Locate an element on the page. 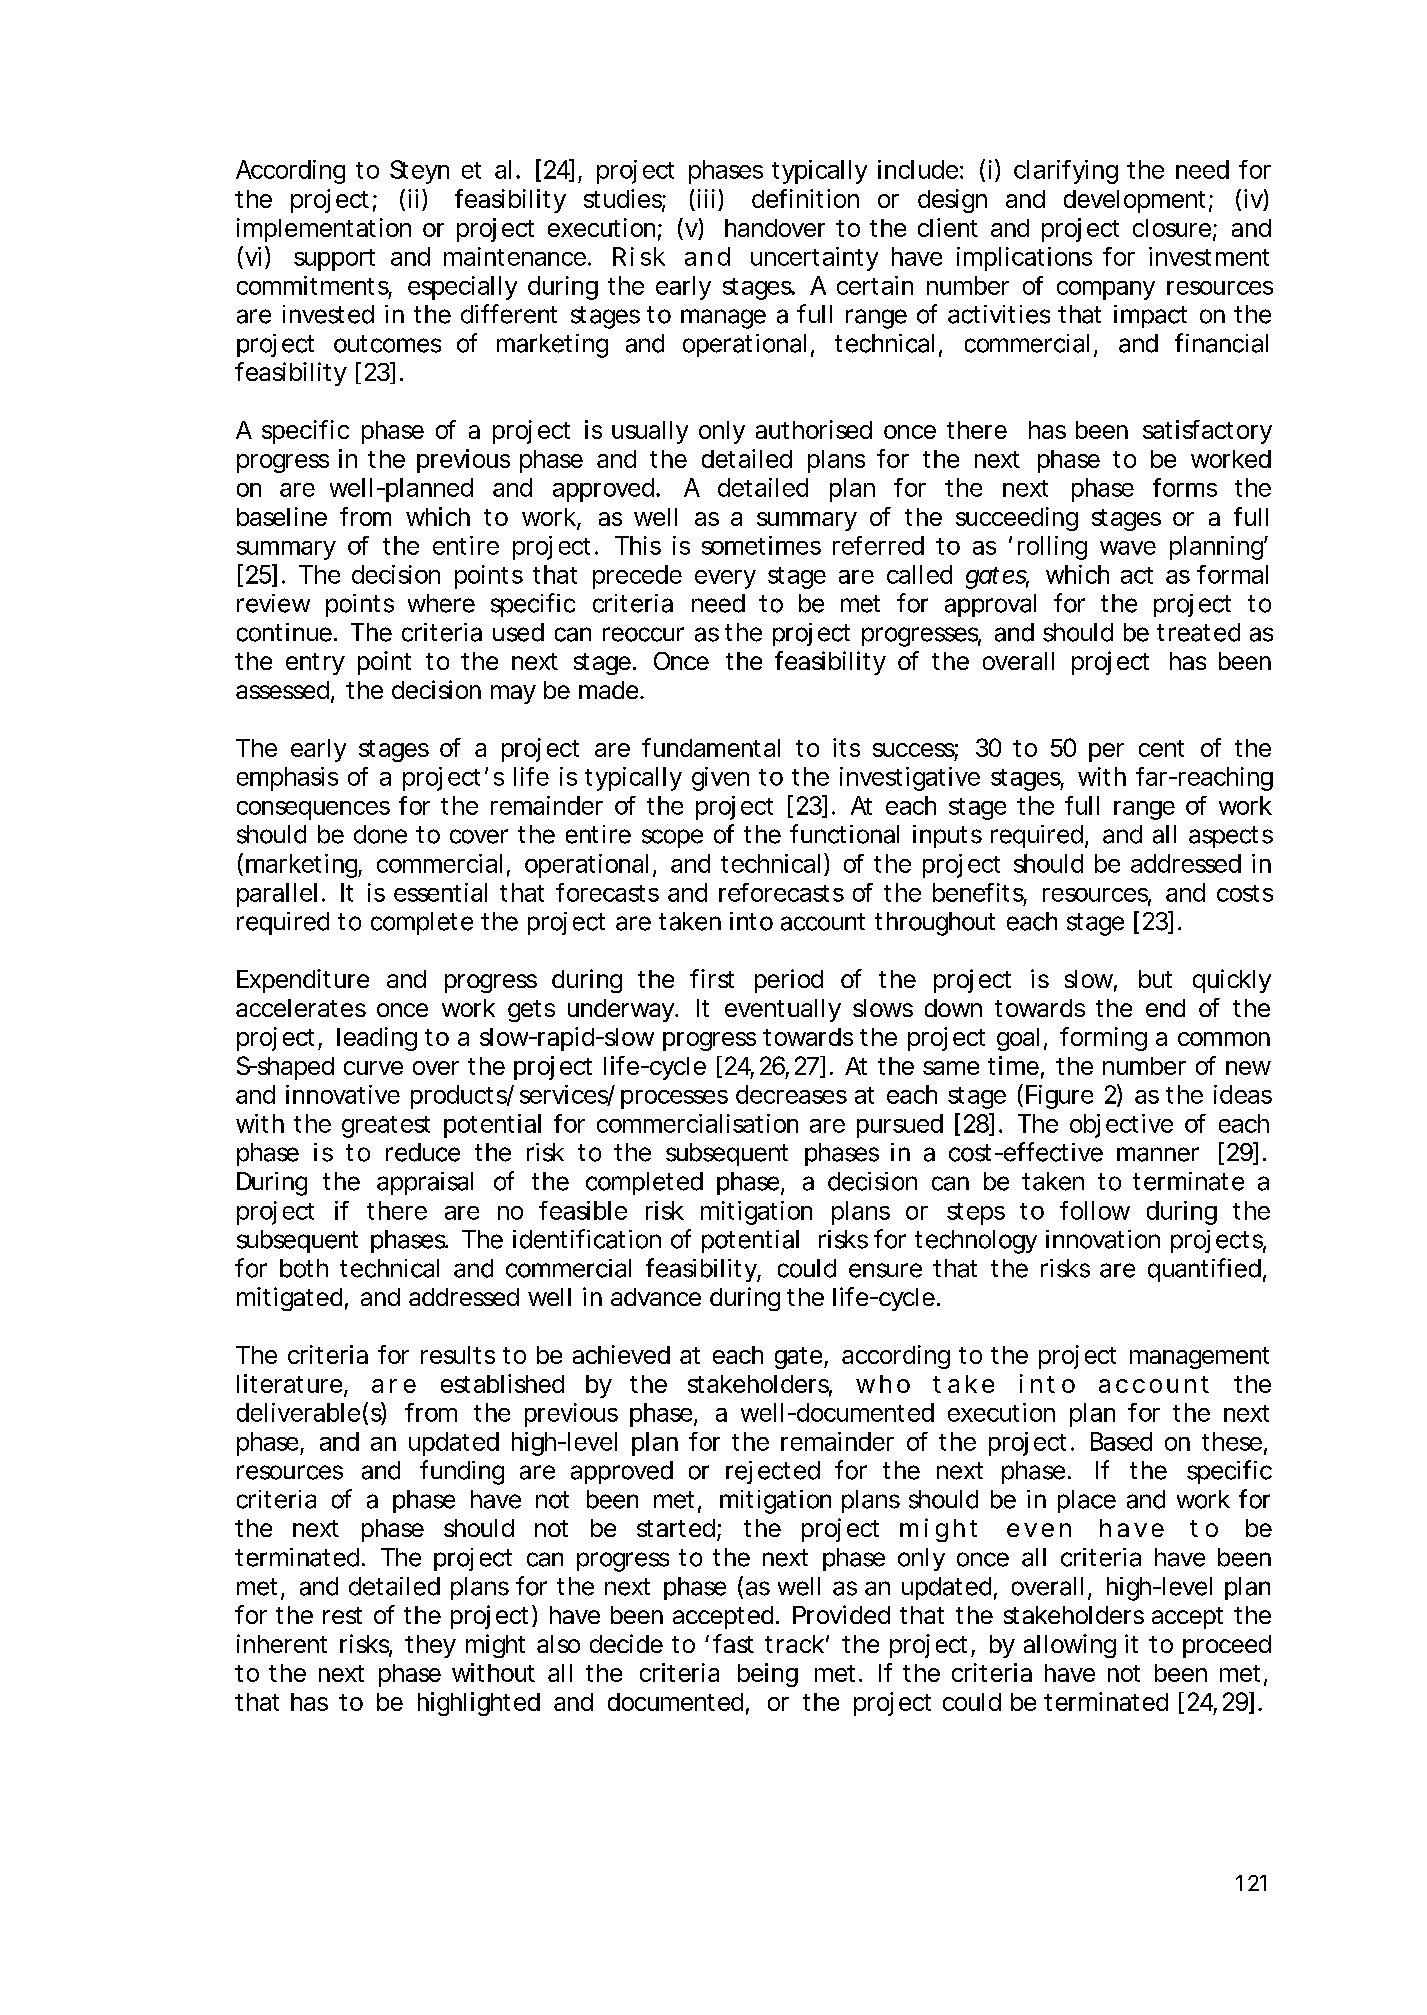 The image size is (1427, 2015). cent is located at coordinates (1161, 748).
